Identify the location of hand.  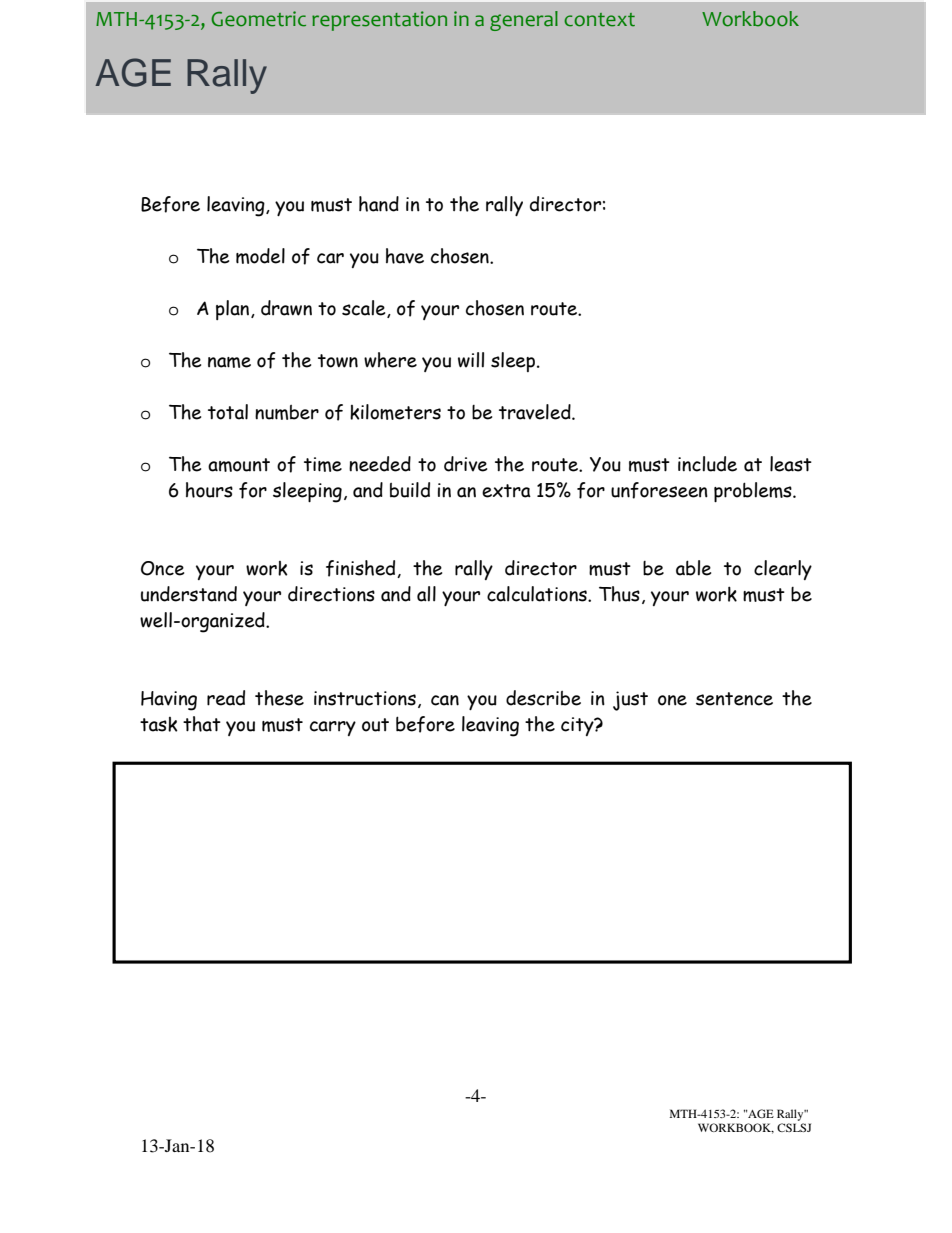
(379, 204).
